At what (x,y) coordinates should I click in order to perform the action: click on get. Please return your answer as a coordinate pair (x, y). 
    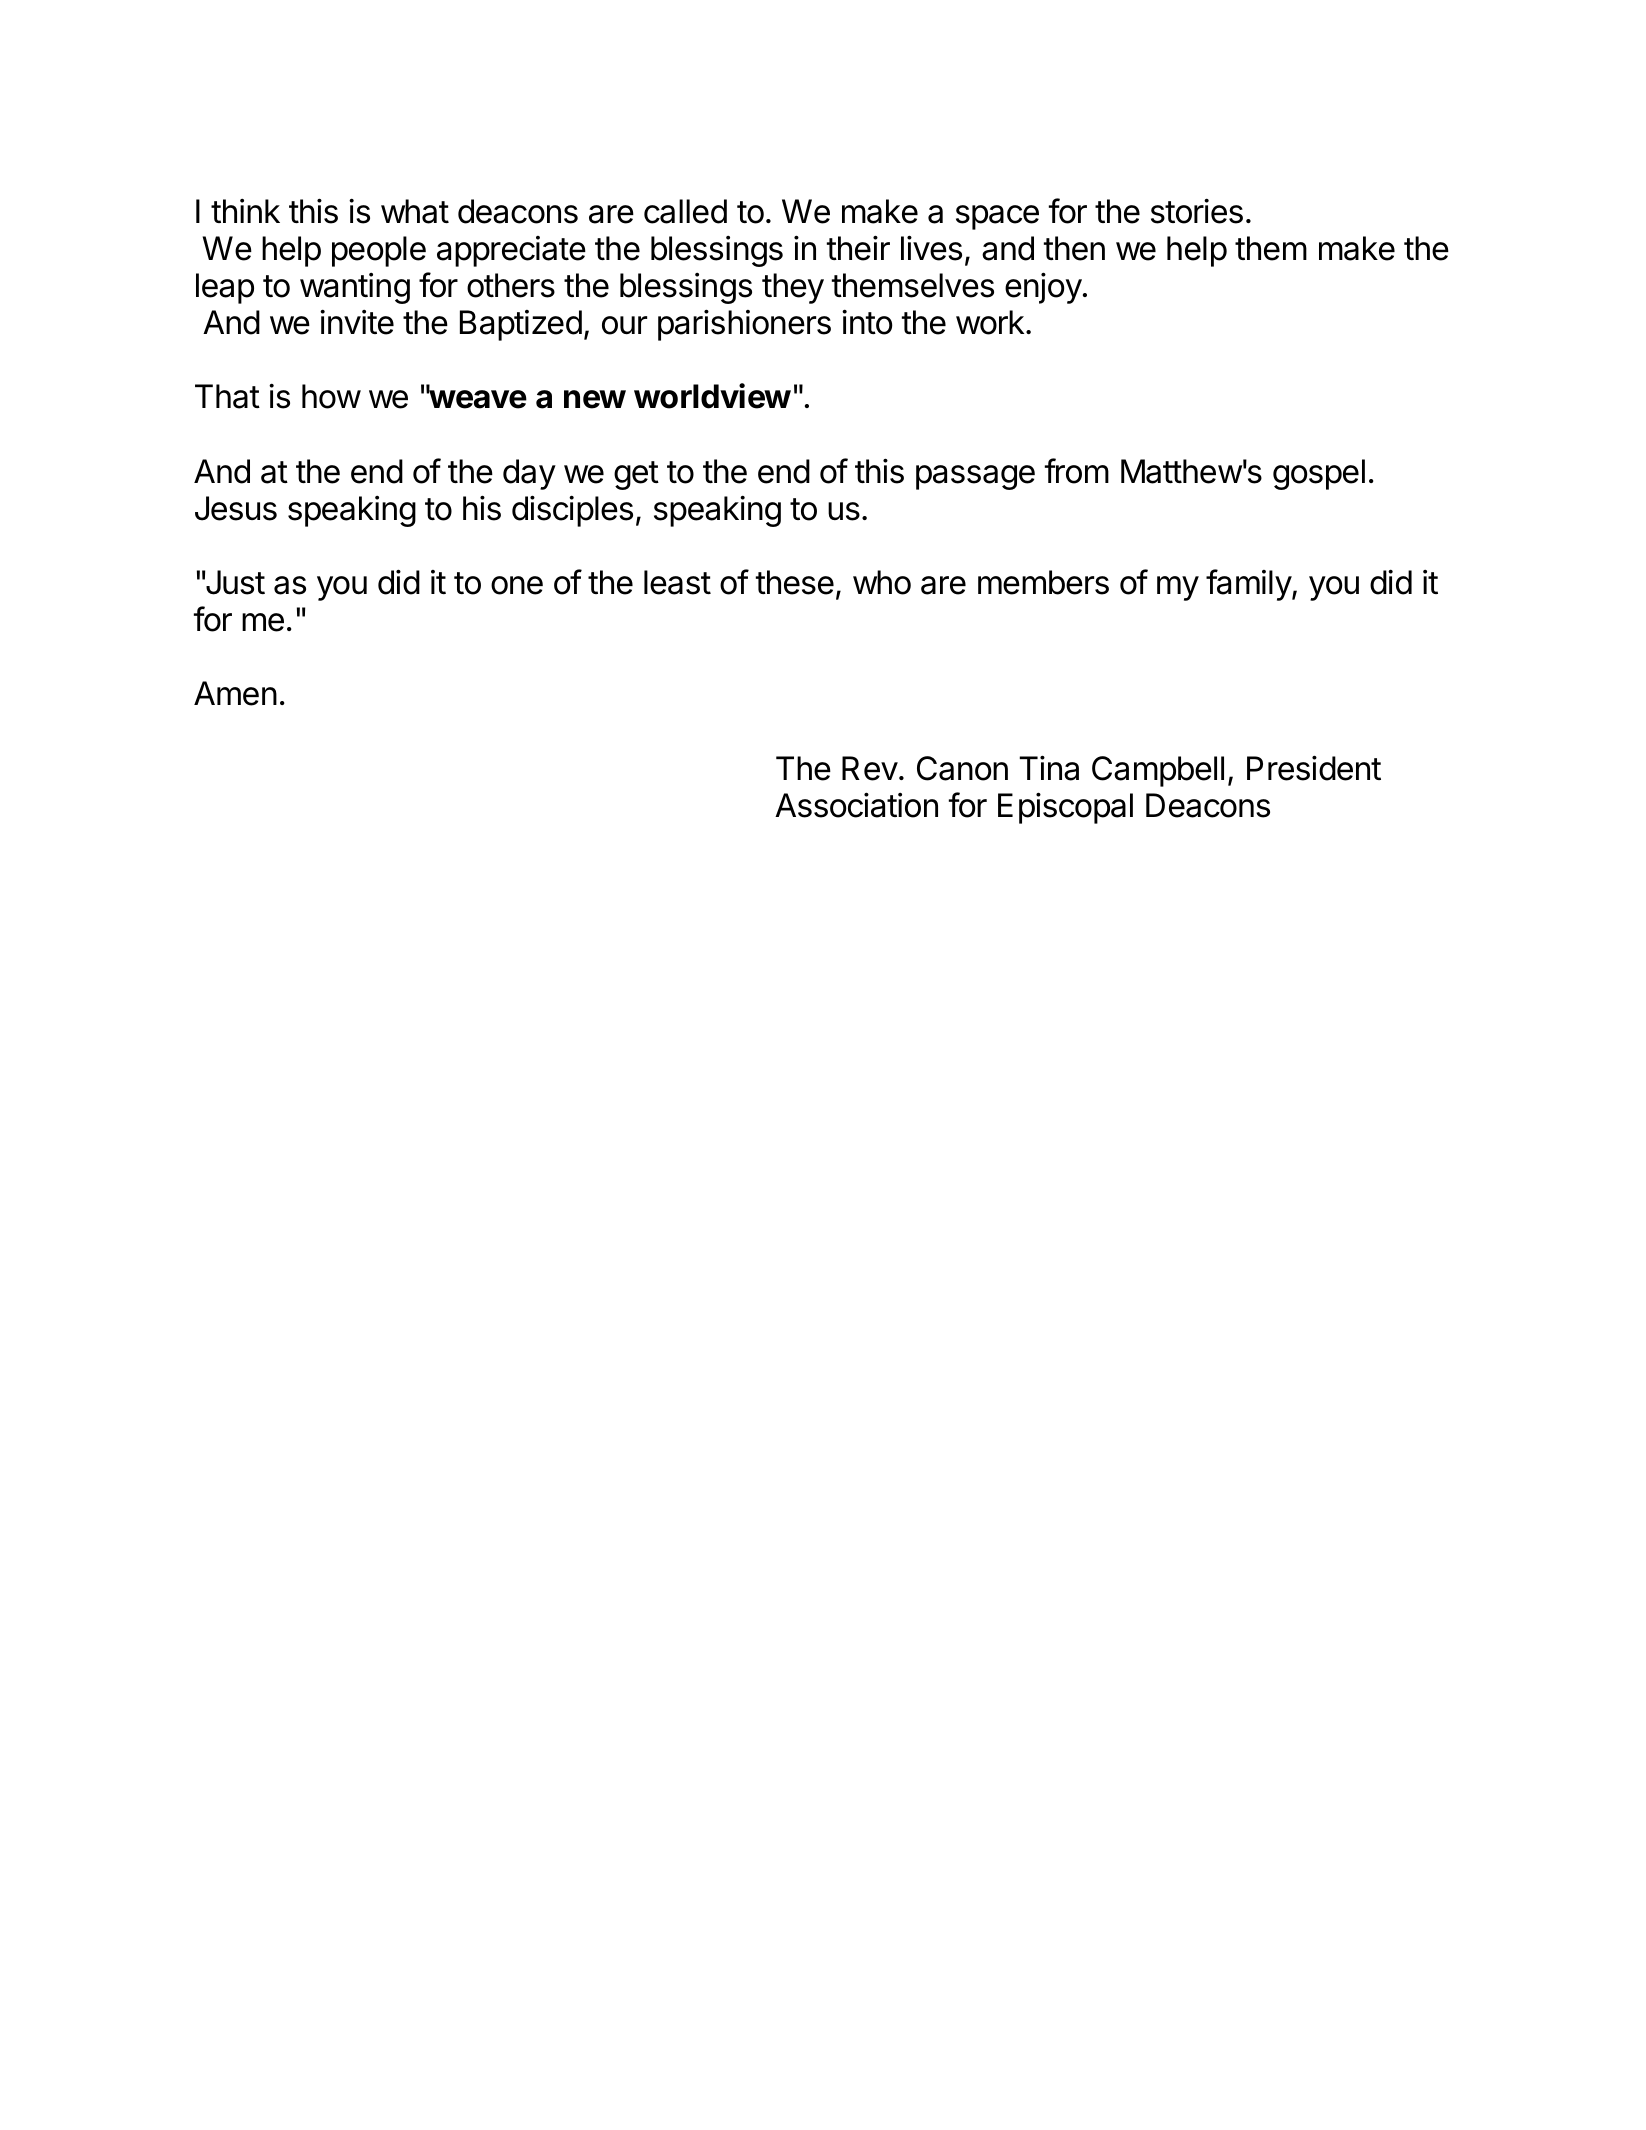
    Looking at the image, I should click on (636, 475).
